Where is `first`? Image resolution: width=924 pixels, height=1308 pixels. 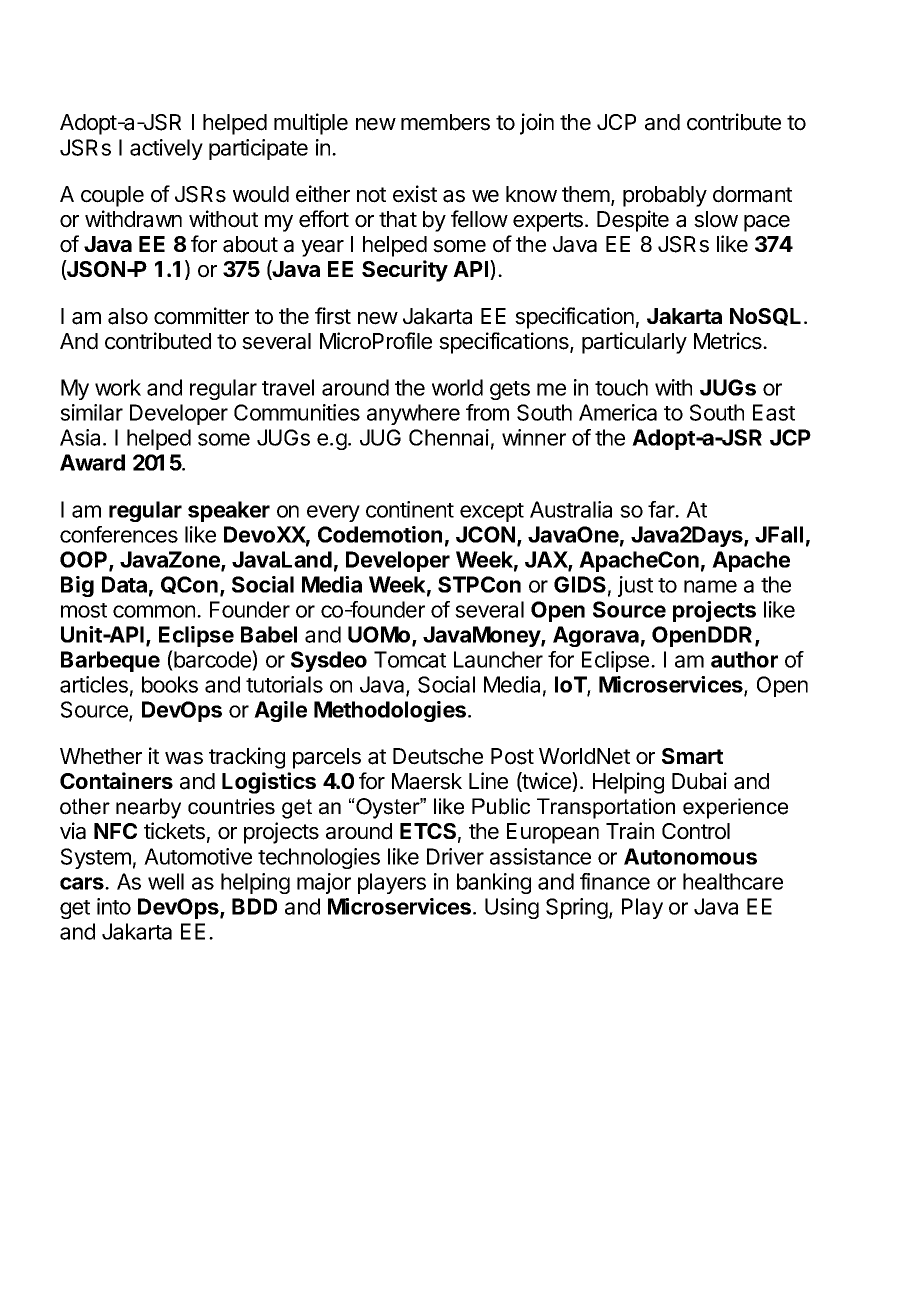 first is located at coordinates (333, 316).
